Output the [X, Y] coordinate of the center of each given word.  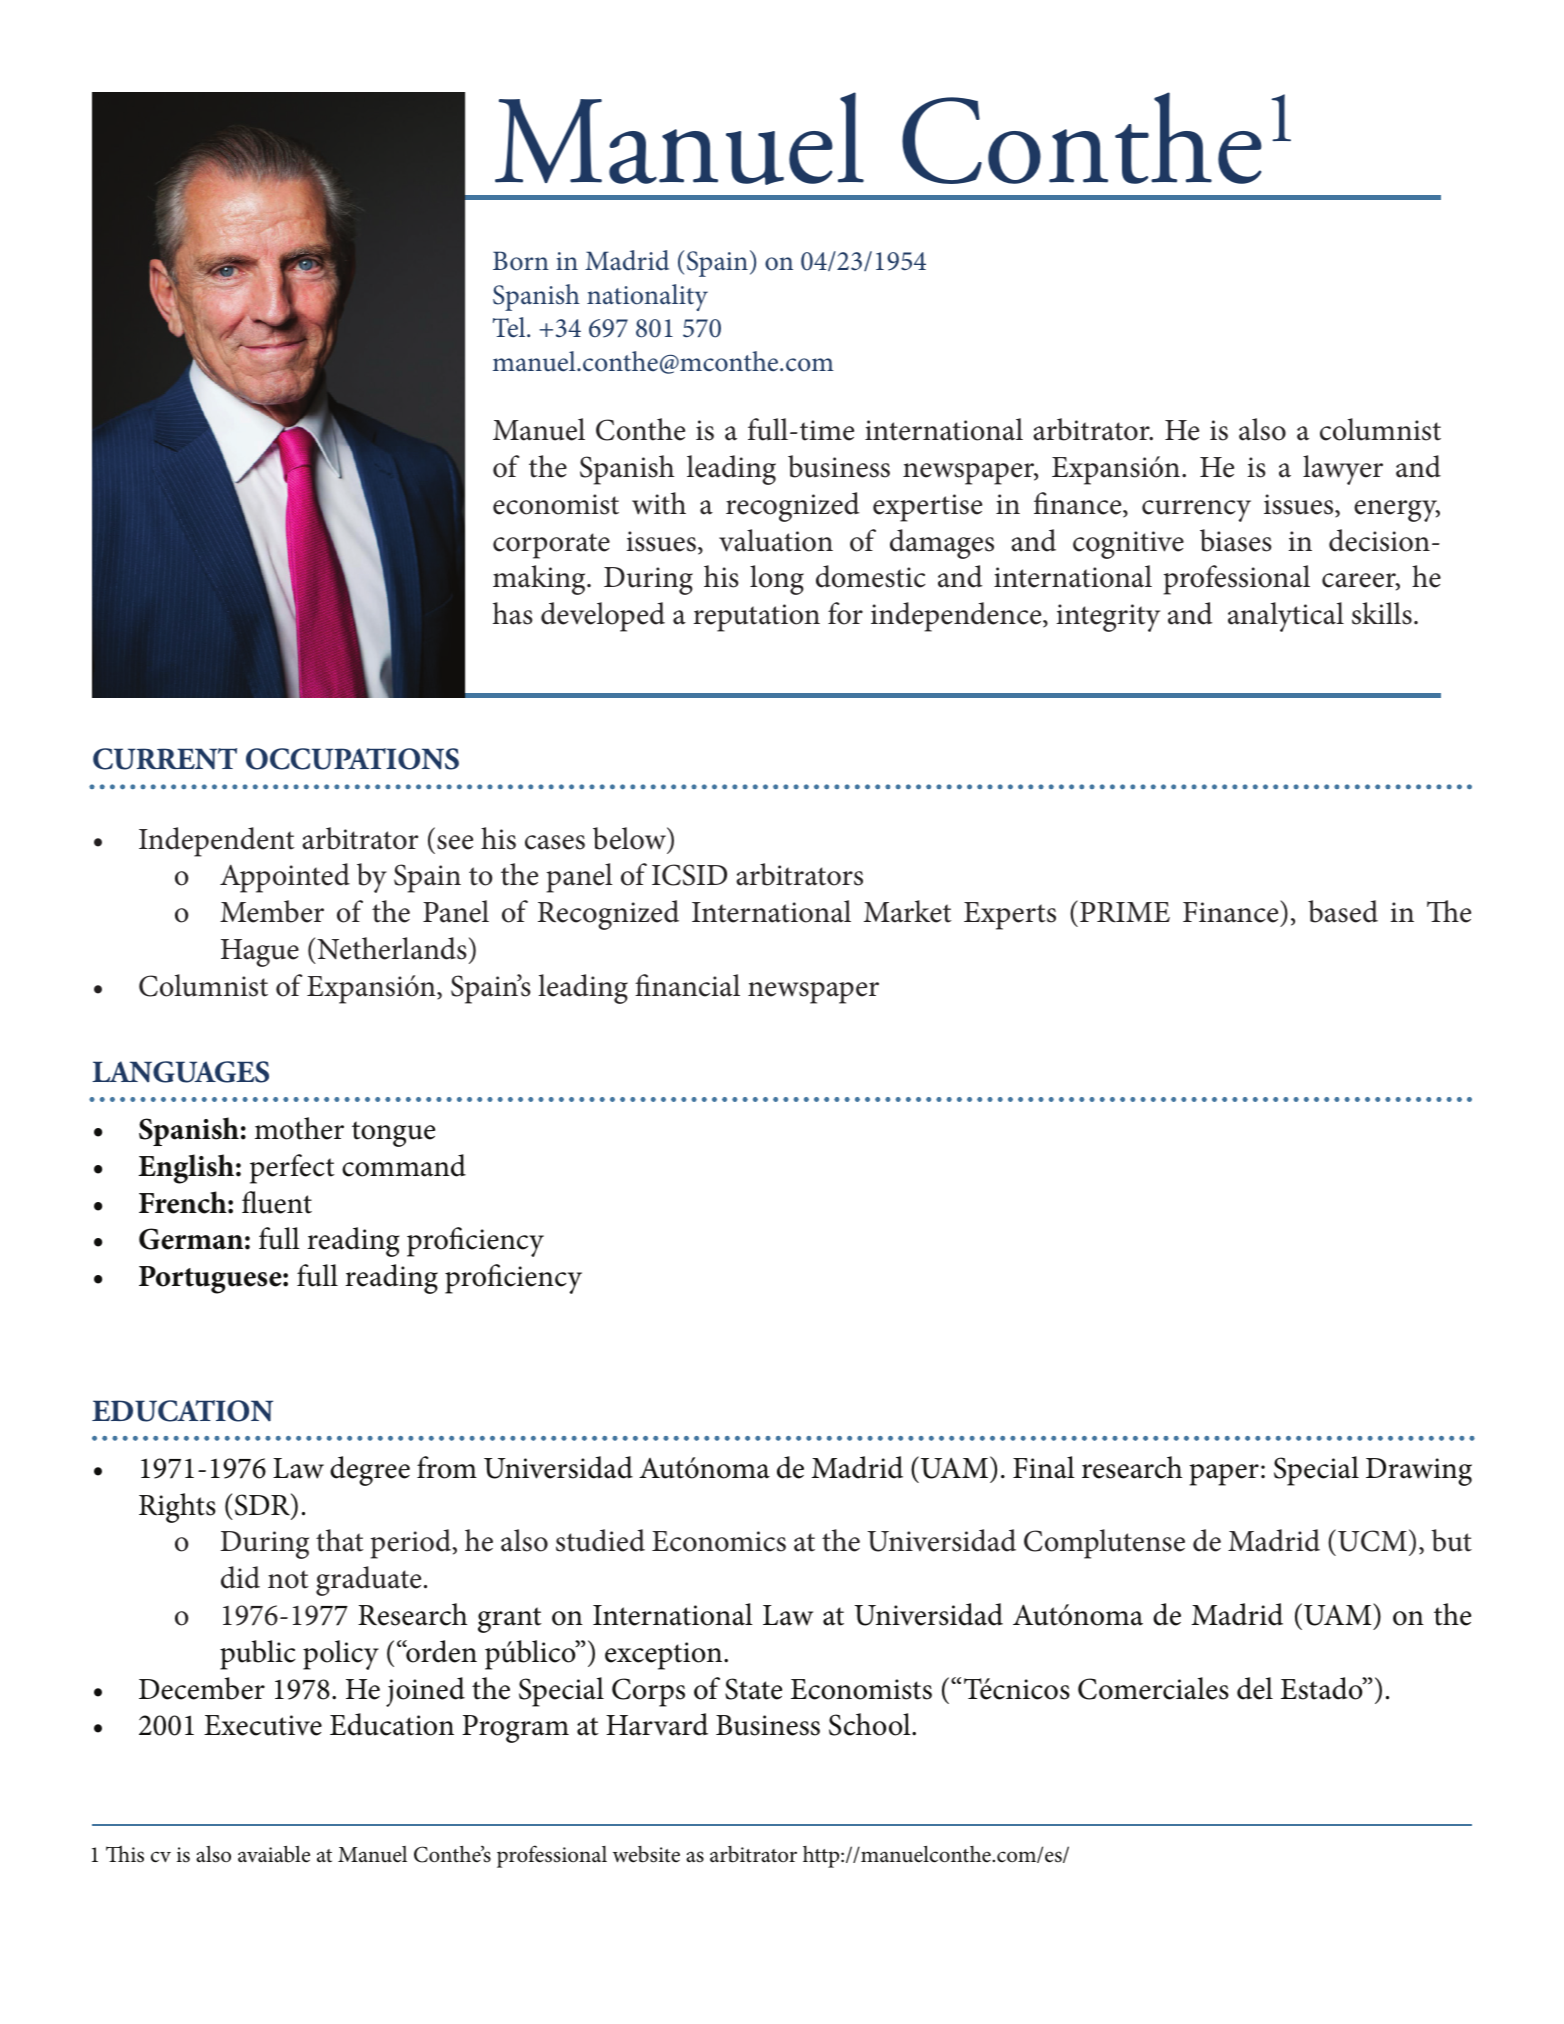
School [871, 1724]
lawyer [1343, 470]
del [1255, 1688]
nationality [647, 297]
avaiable [274, 1854]
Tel [510, 327]
